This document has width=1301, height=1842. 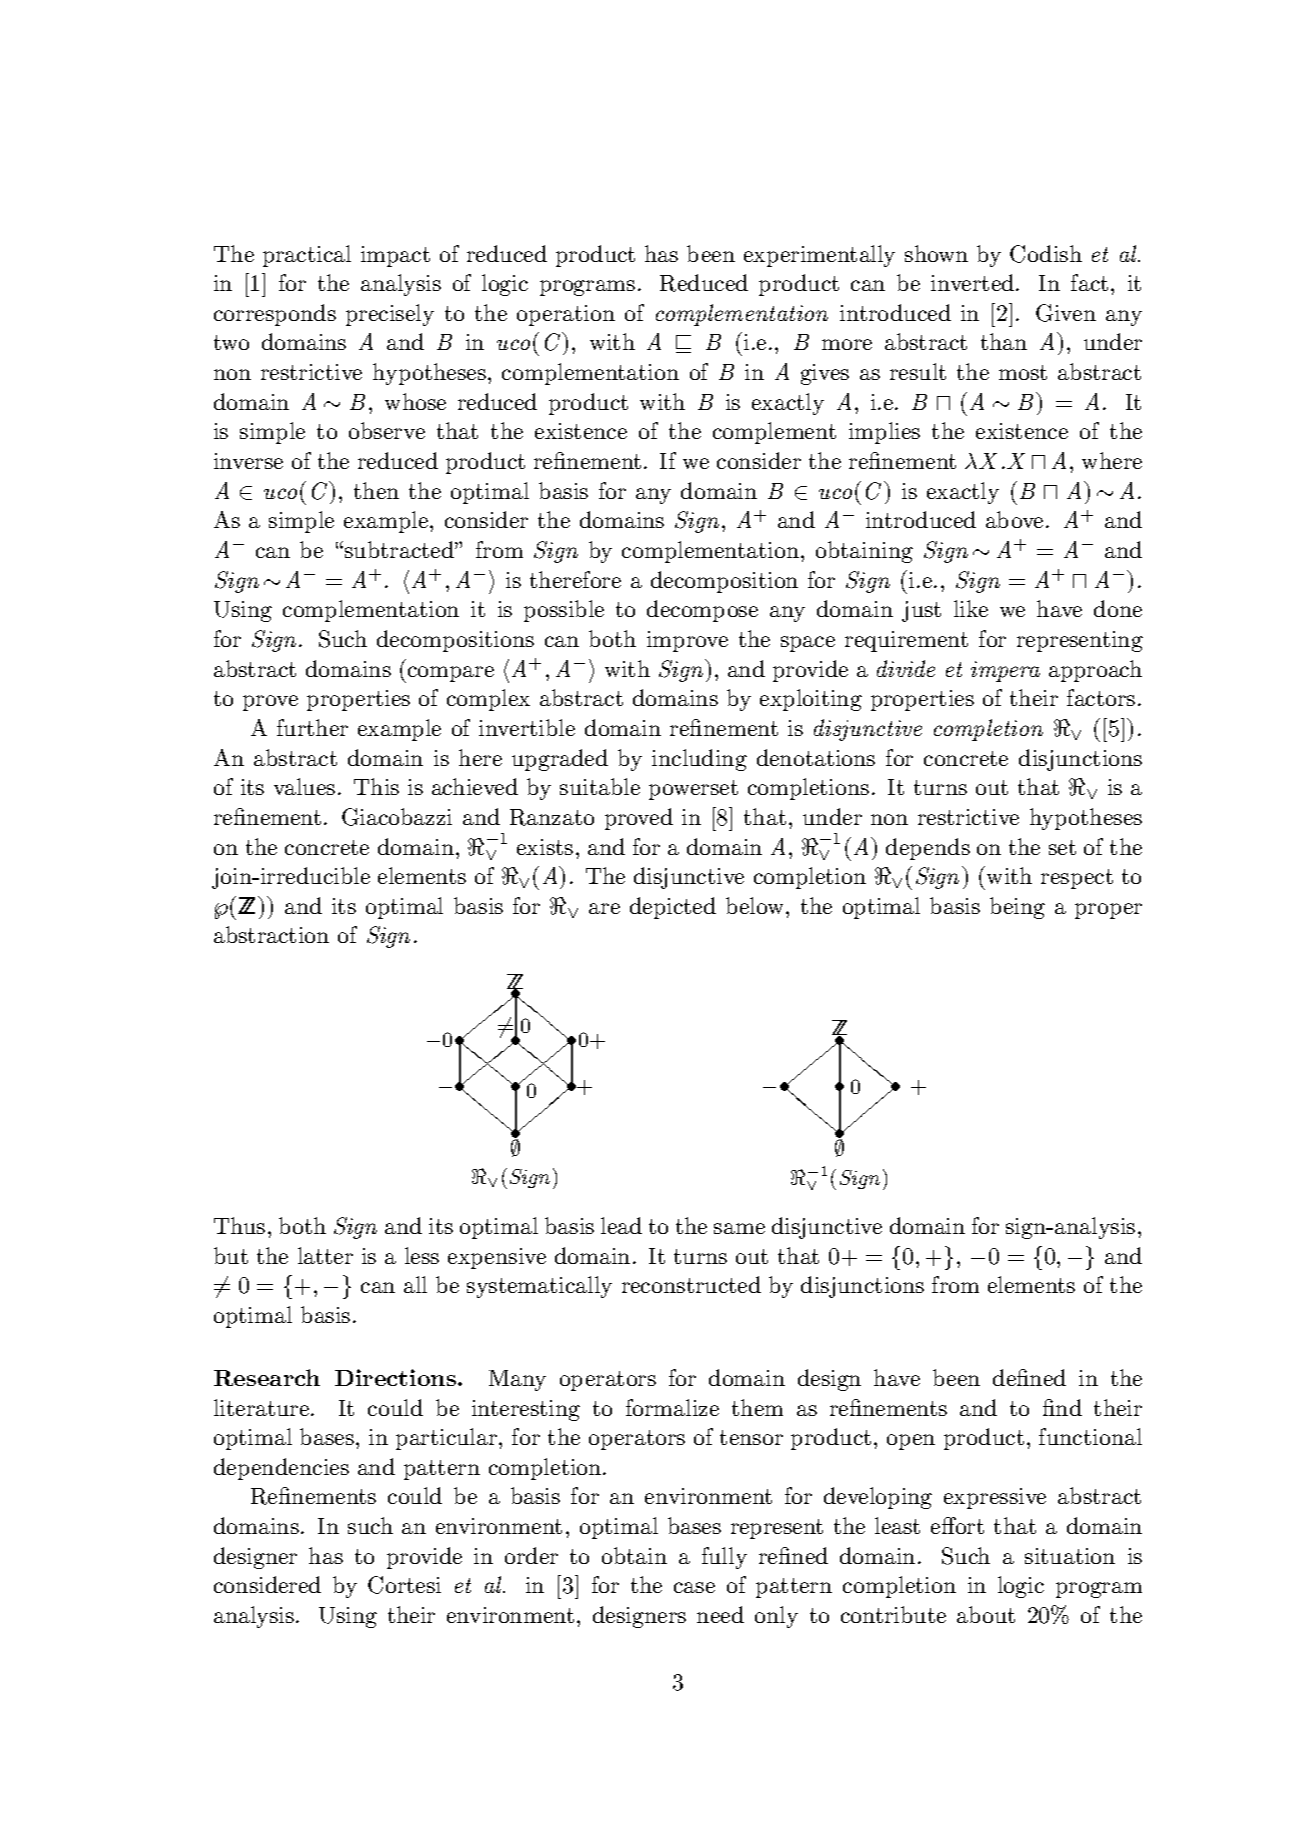 I want to click on values, so click(x=304, y=786).
